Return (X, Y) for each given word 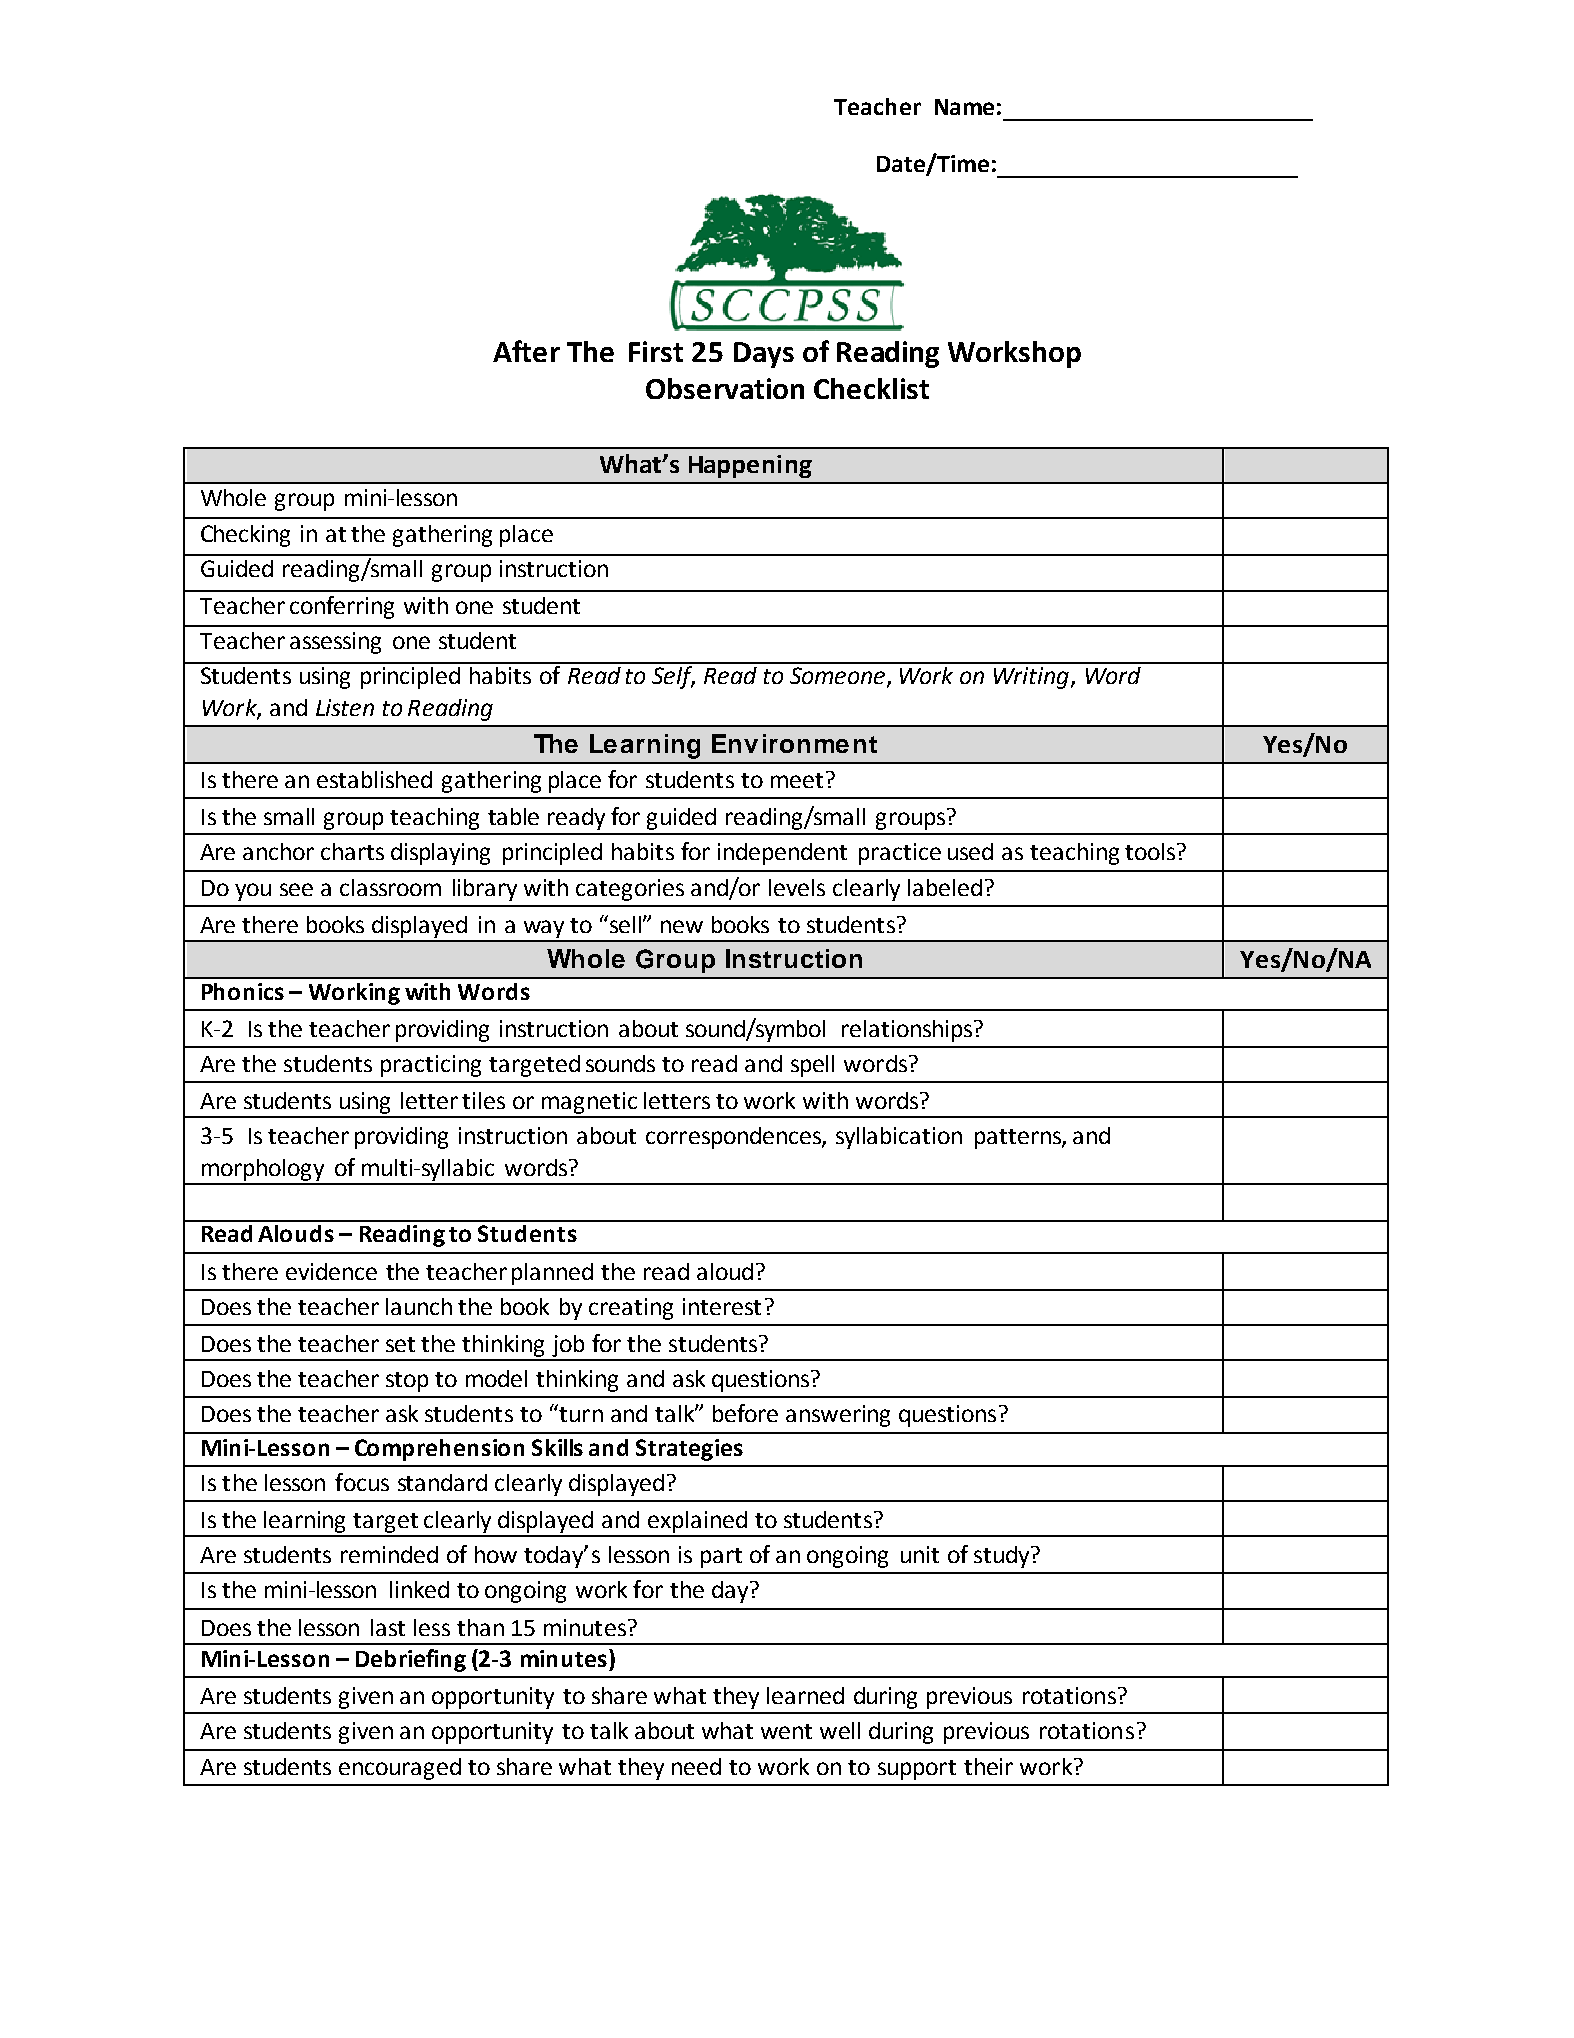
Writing (1031, 678)
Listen (345, 707)
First (656, 351)
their (988, 1766)
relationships (907, 1031)
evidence (331, 1271)
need (696, 1766)
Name (964, 107)
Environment (794, 743)
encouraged (400, 1769)
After (526, 351)
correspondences (734, 1138)
